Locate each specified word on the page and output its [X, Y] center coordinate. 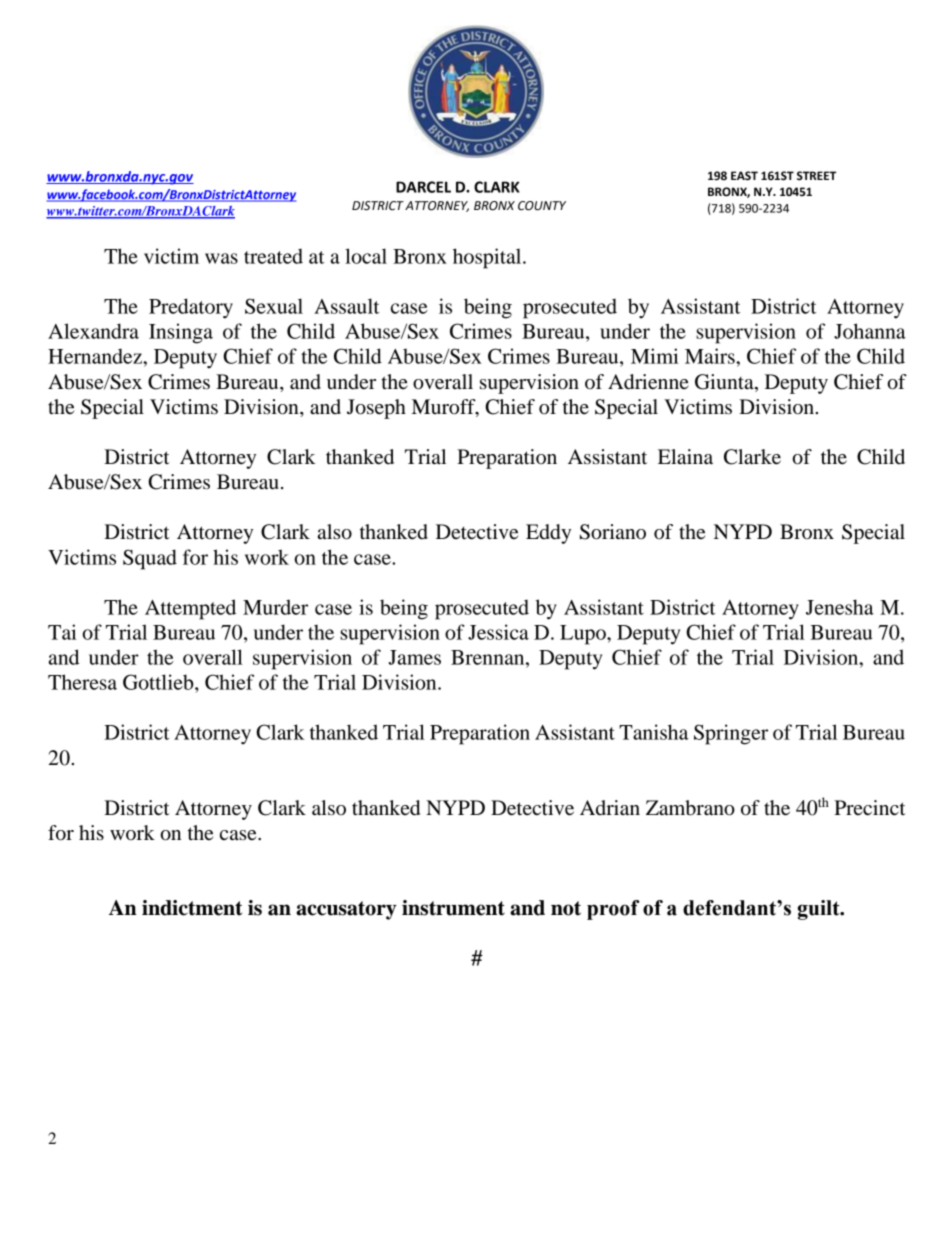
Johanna [870, 331]
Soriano [613, 532]
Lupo [584, 635]
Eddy [548, 534]
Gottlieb [159, 682]
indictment [192, 908]
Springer [731, 734]
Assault [346, 306]
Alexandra [93, 331]
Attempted [190, 609]
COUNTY [542, 206]
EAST [744, 176]
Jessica [498, 632]
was [221, 258]
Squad [150, 559]
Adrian [610, 808]
